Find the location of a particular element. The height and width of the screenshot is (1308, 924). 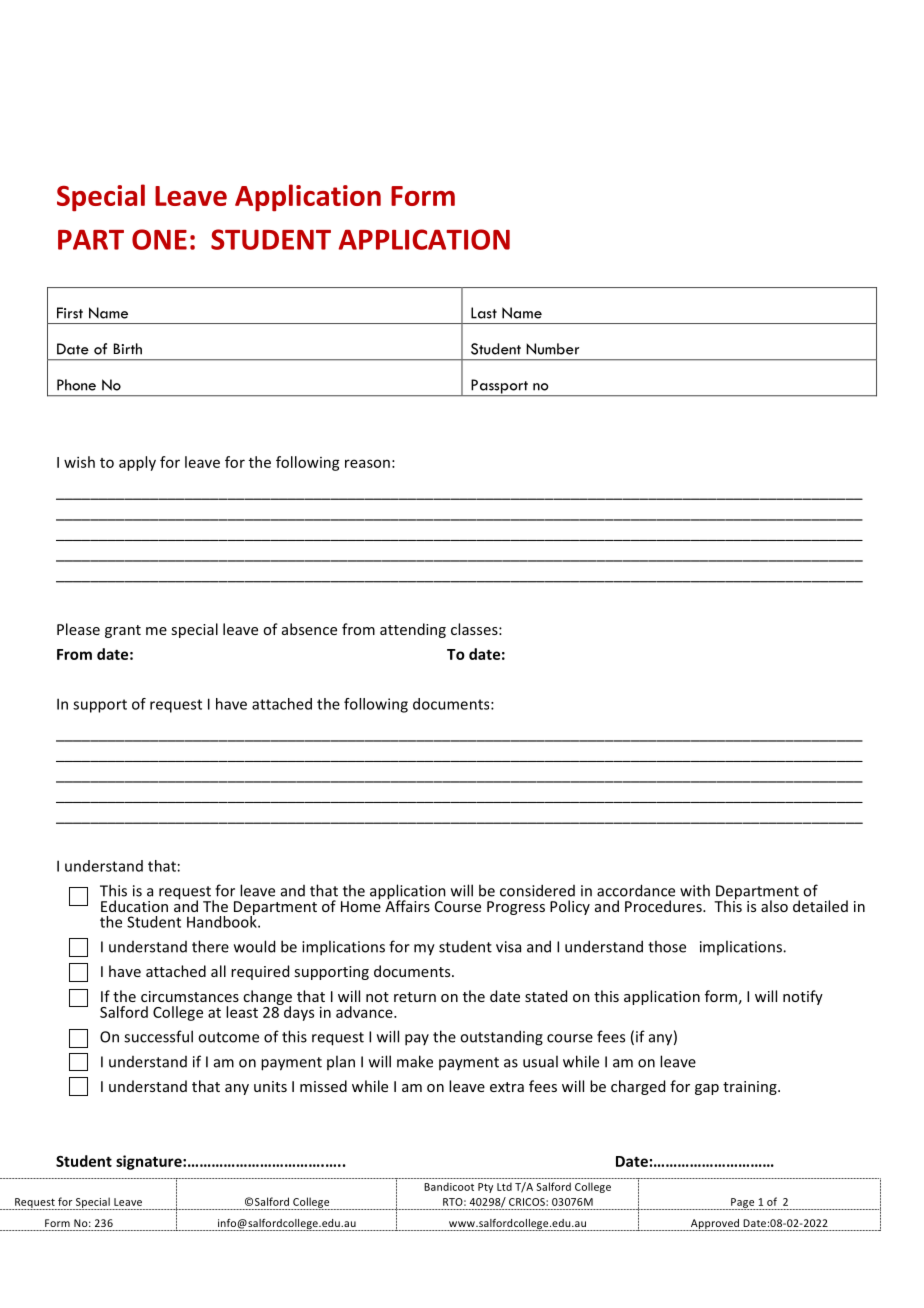

Number is located at coordinates (552, 349).
